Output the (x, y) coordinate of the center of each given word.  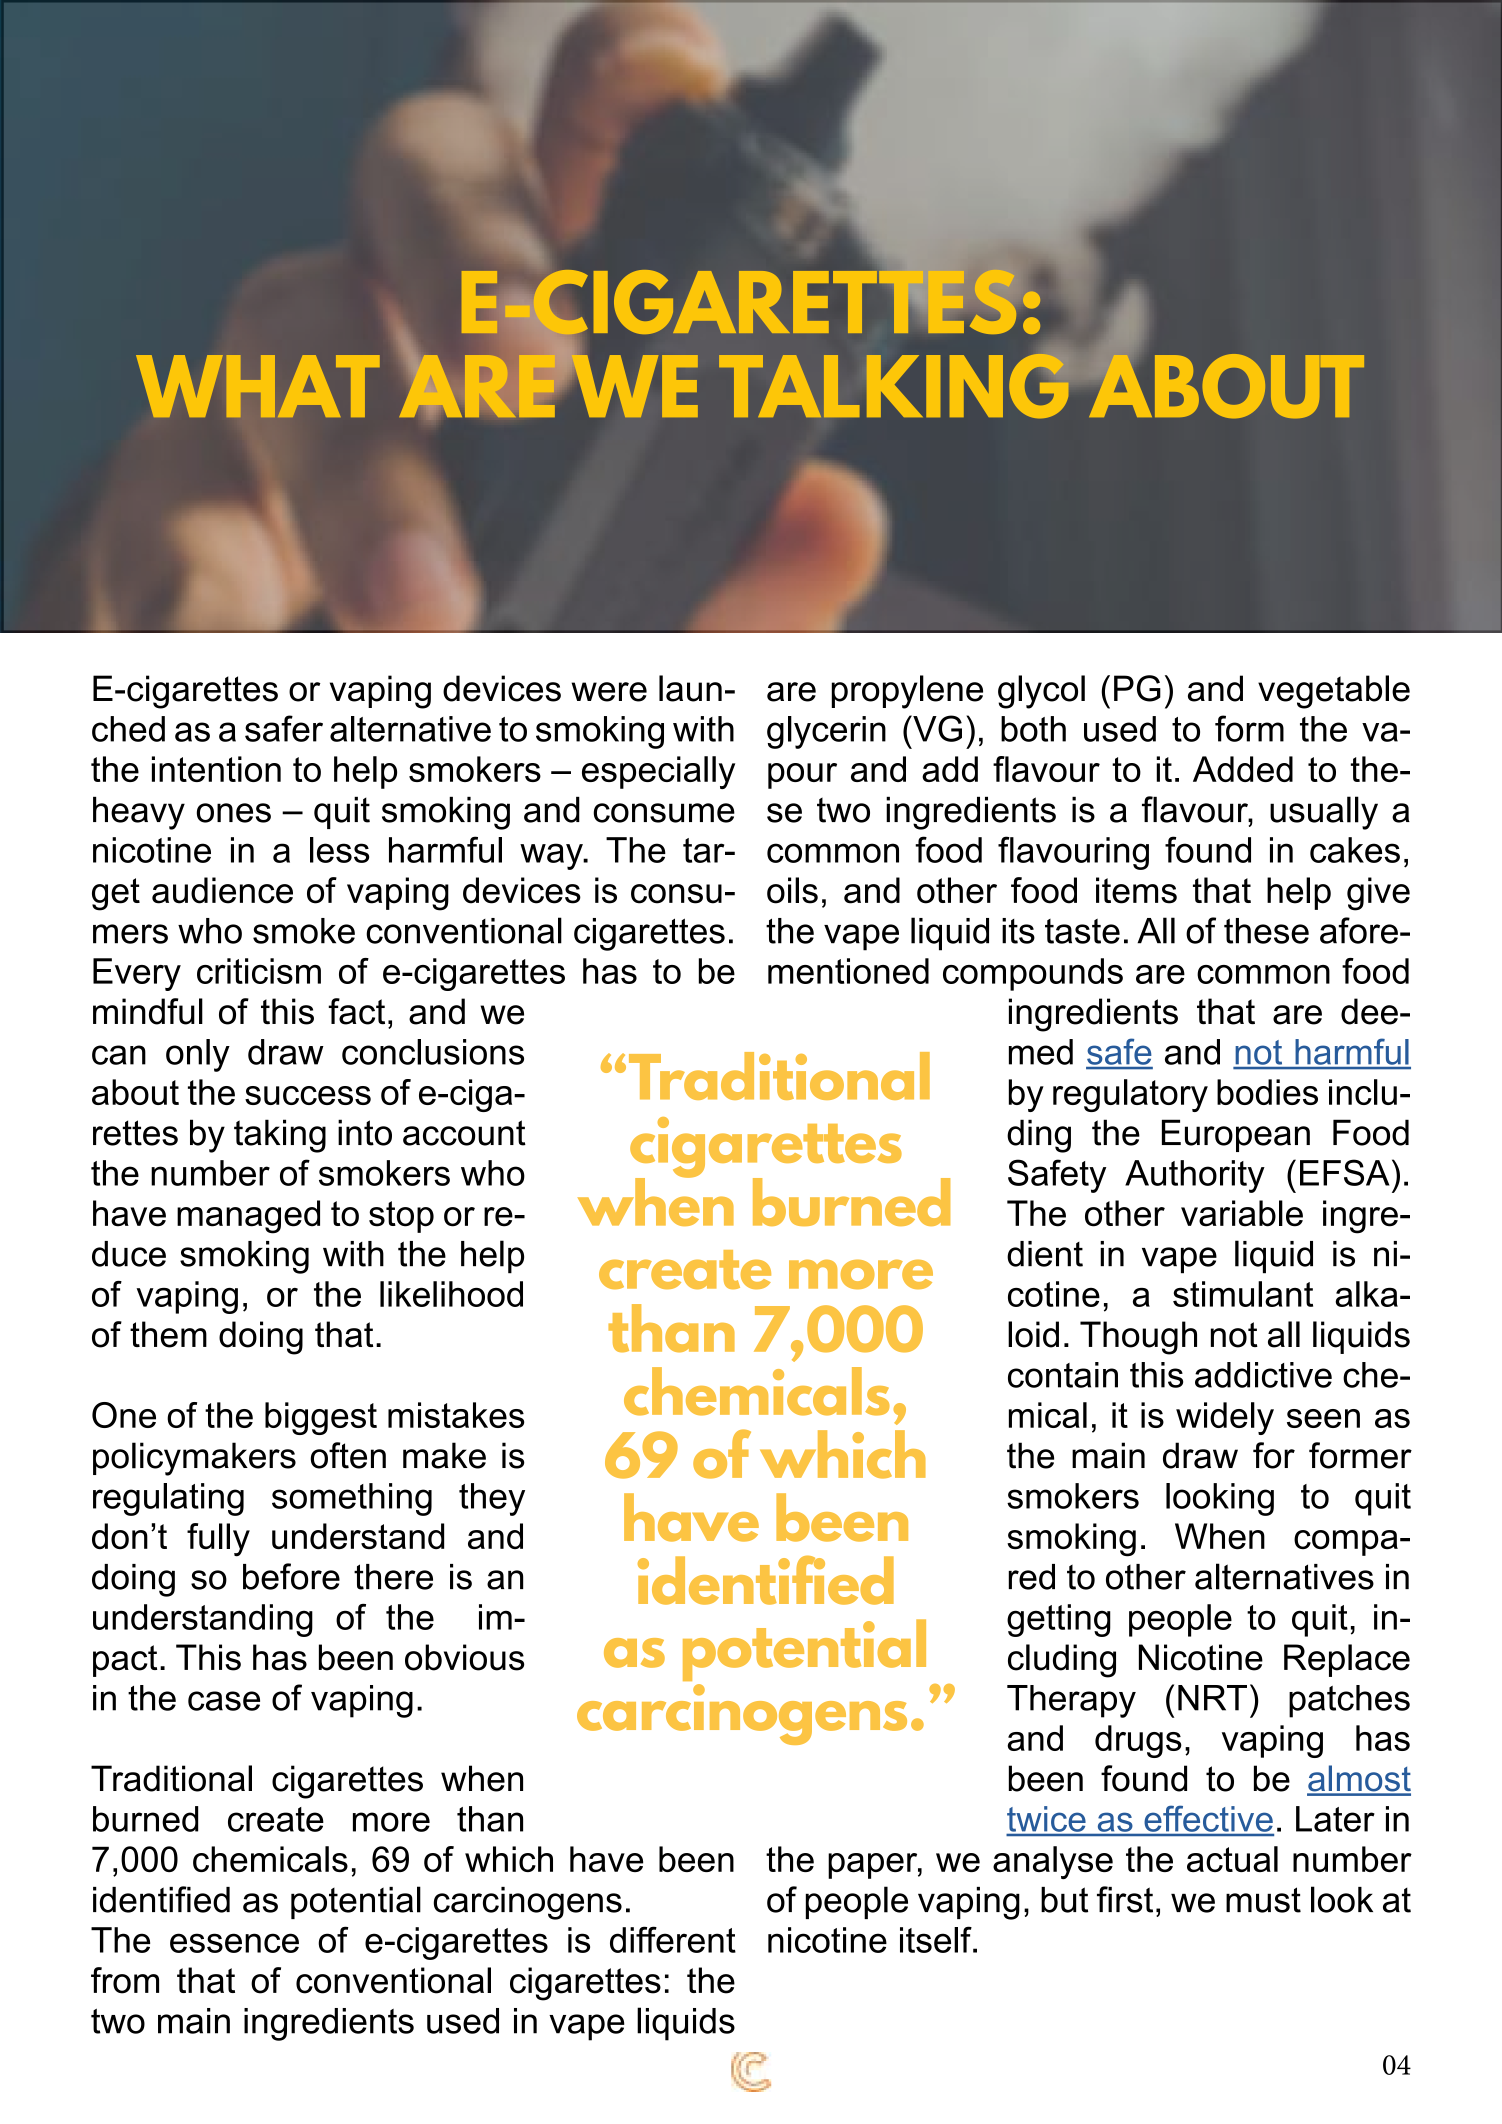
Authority (1195, 1176)
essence (234, 1943)
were (609, 692)
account (464, 1133)
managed (248, 1217)
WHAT (258, 386)
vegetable (1334, 692)
